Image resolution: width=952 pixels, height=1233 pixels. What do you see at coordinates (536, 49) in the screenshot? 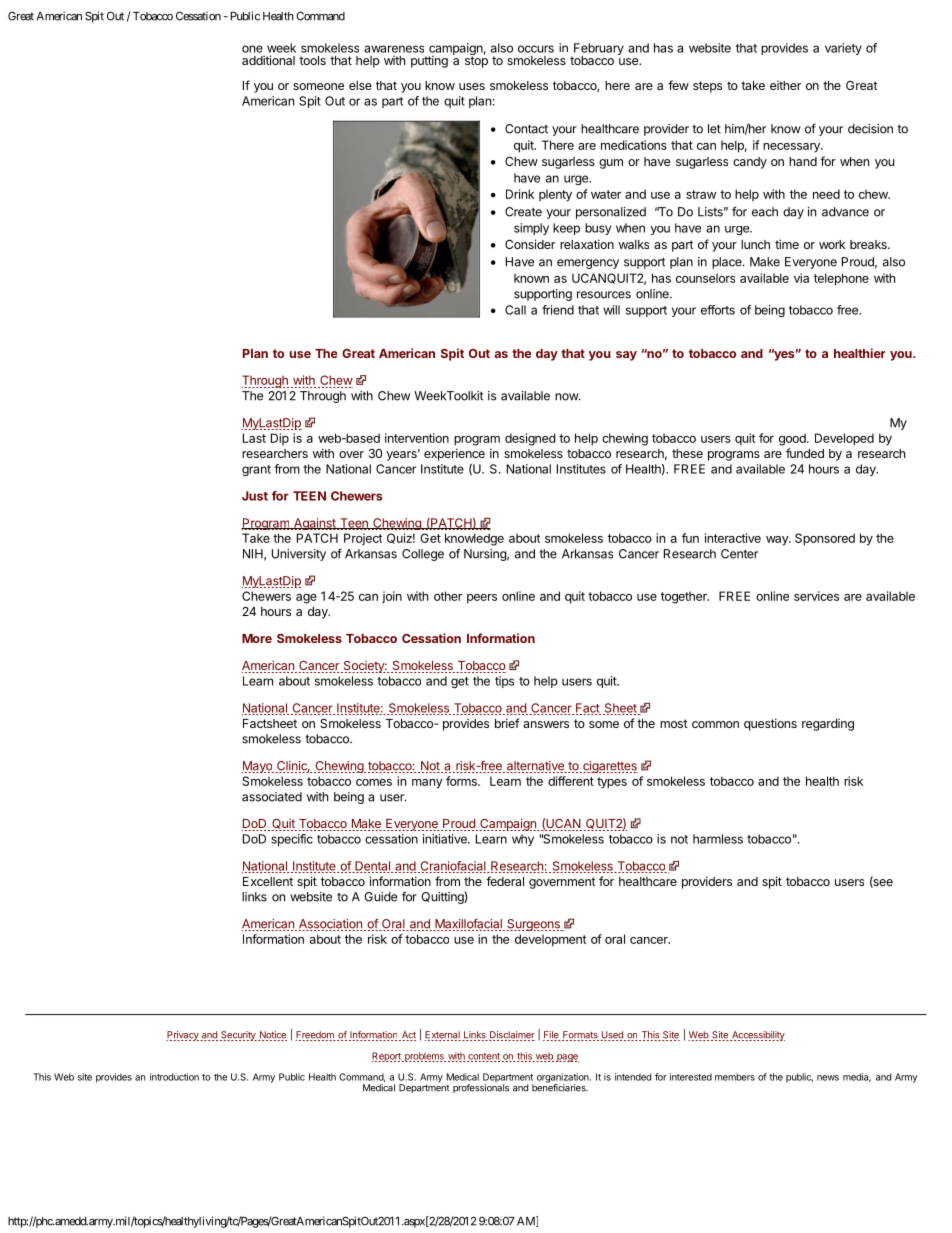
I see `occurs` at bounding box center [536, 49].
